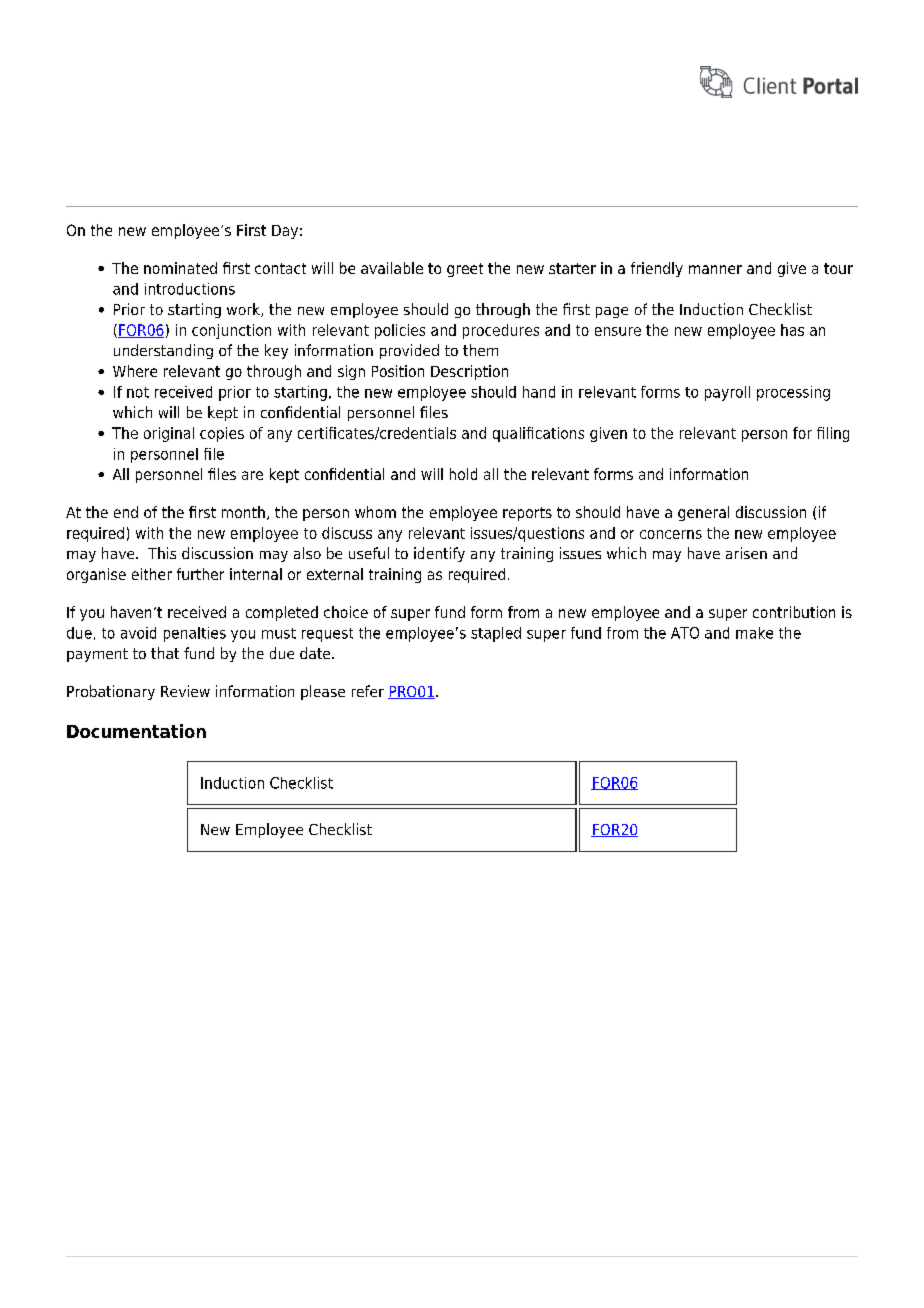  Describe the element at coordinates (169, 434) in the document. I see `original` at that location.
